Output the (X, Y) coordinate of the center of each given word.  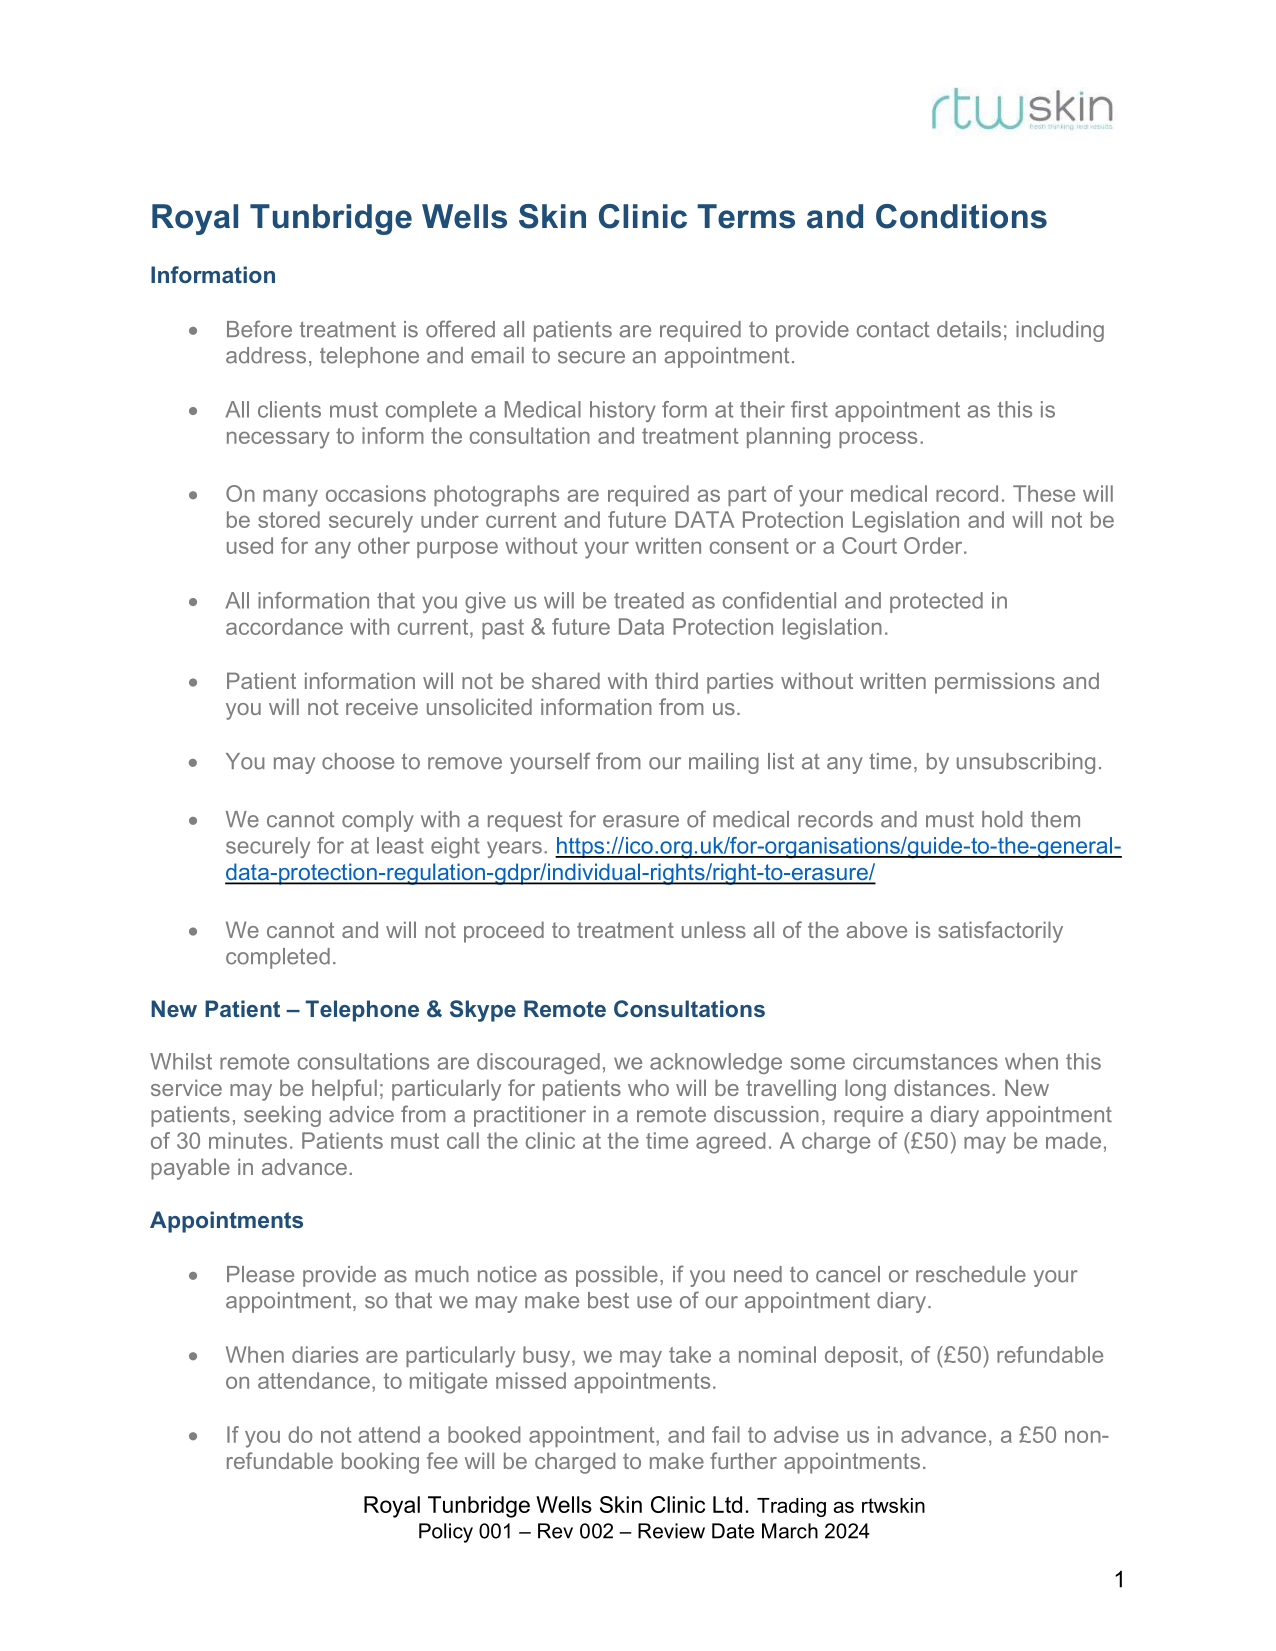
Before (259, 329)
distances (942, 1087)
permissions (995, 683)
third (676, 680)
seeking (282, 1116)
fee (442, 1460)
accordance (284, 626)
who (648, 1087)
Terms (746, 216)
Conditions (961, 216)
